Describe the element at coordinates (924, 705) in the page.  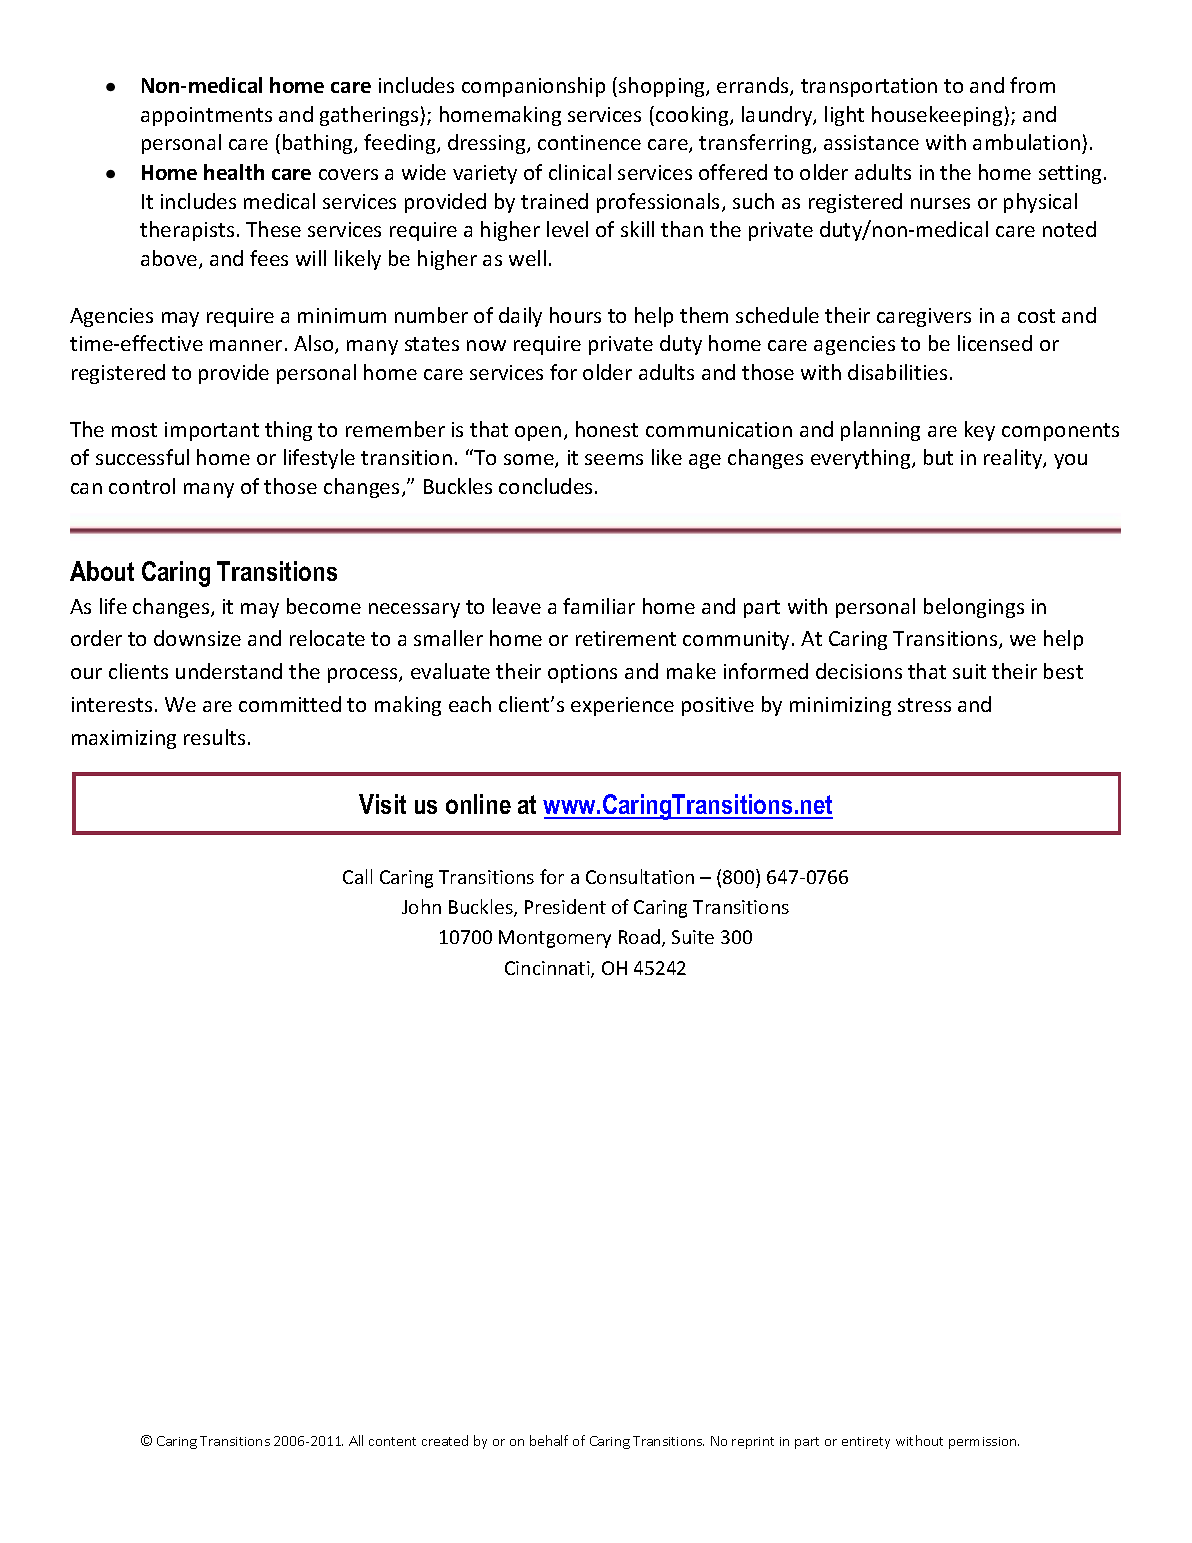
I see `stress` at that location.
